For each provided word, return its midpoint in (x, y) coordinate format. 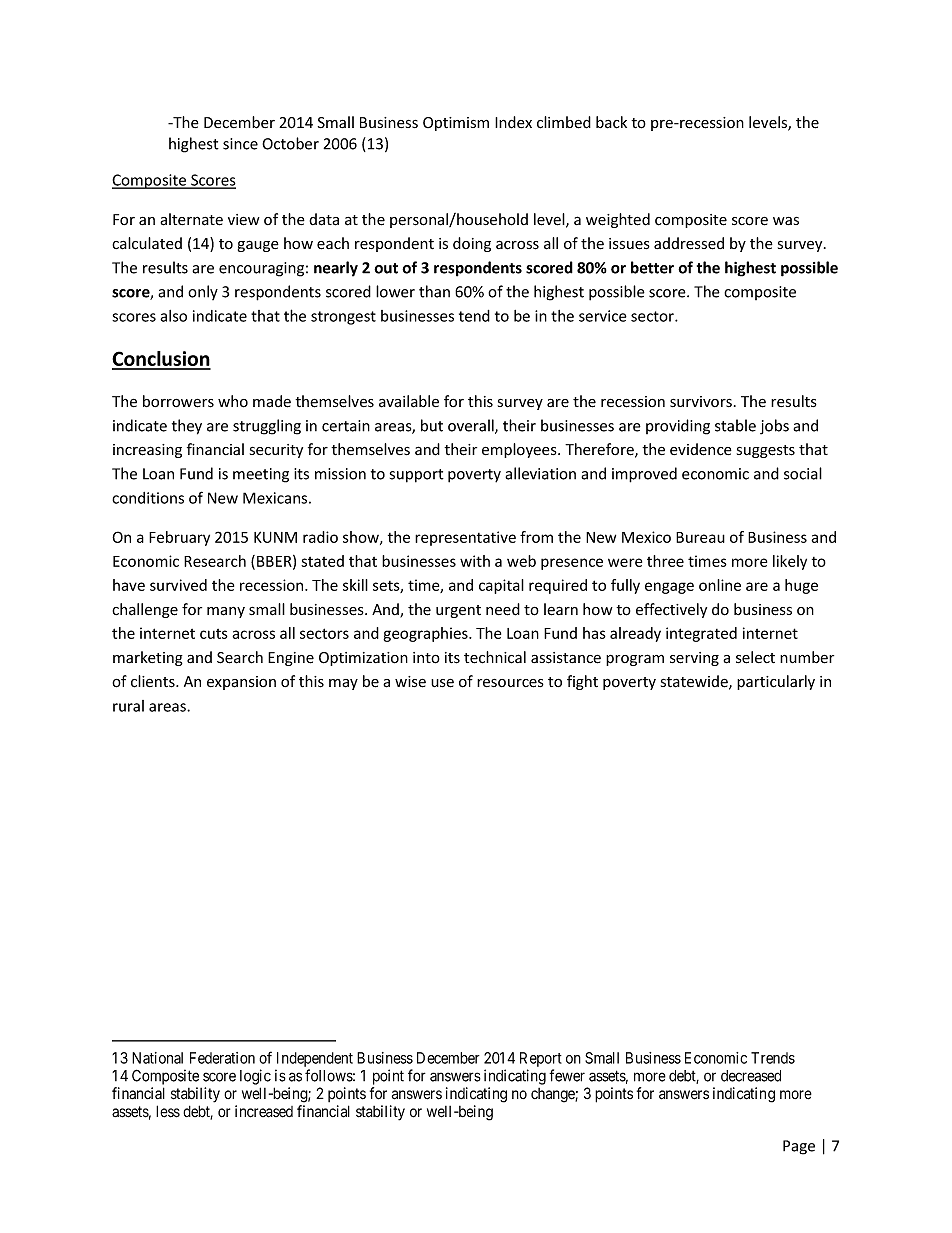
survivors (701, 401)
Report (541, 1059)
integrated (701, 634)
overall (472, 426)
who (233, 401)
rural (128, 706)
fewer (567, 1075)
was (786, 221)
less (168, 1111)
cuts (214, 634)
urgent (458, 611)
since (240, 144)
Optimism (456, 124)
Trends (773, 1058)
